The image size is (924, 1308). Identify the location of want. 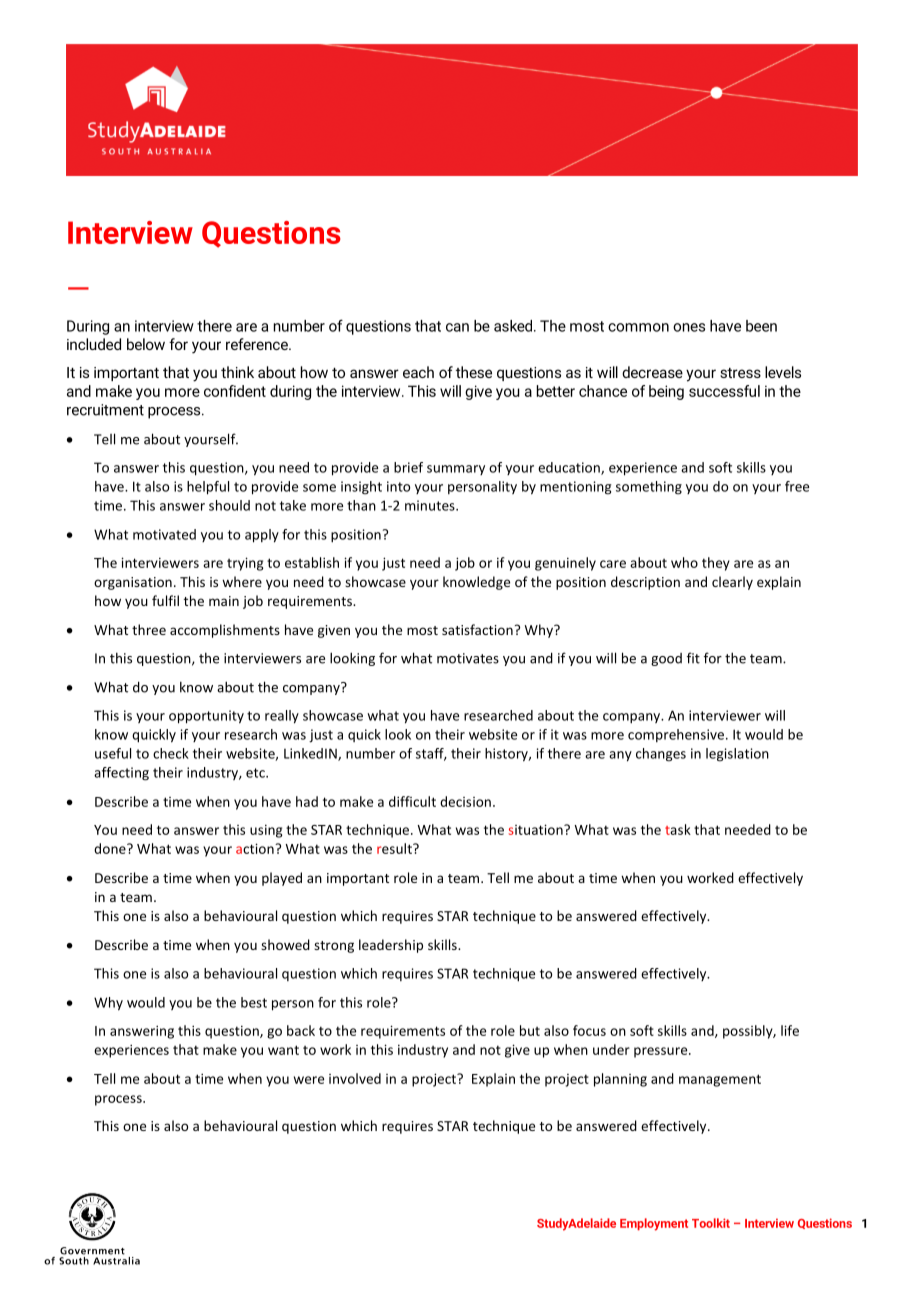
(283, 1050).
